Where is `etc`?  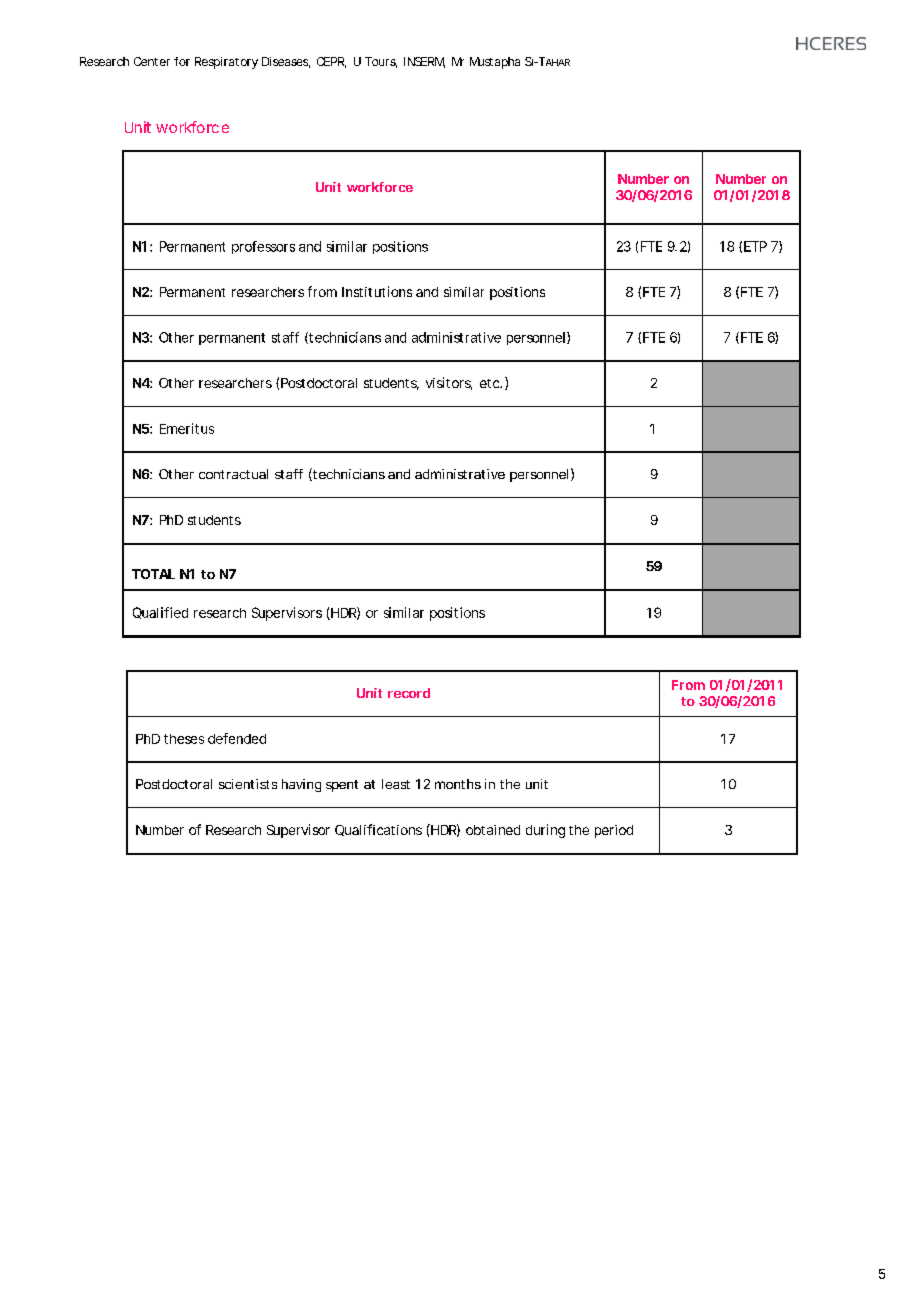 etc is located at coordinates (490, 383).
